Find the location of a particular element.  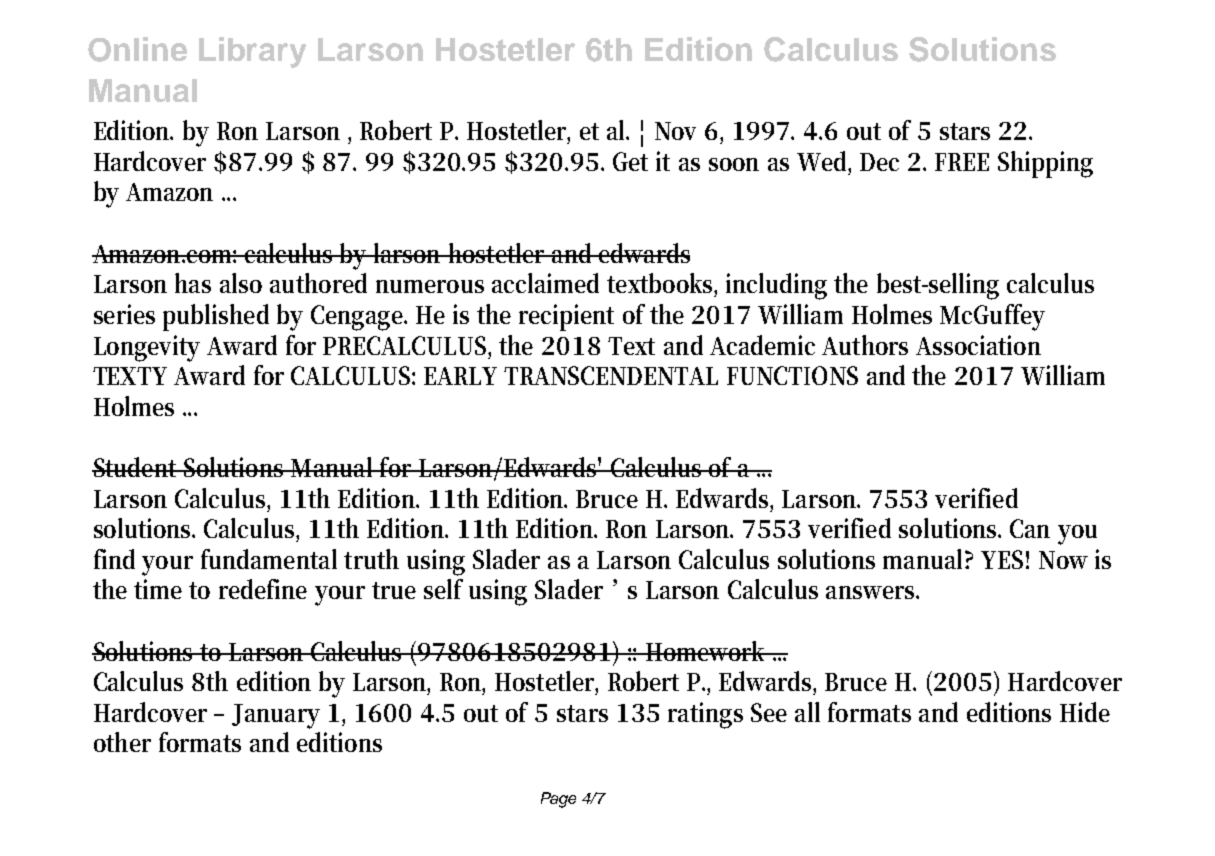

recipient is located at coordinates (566, 317).
